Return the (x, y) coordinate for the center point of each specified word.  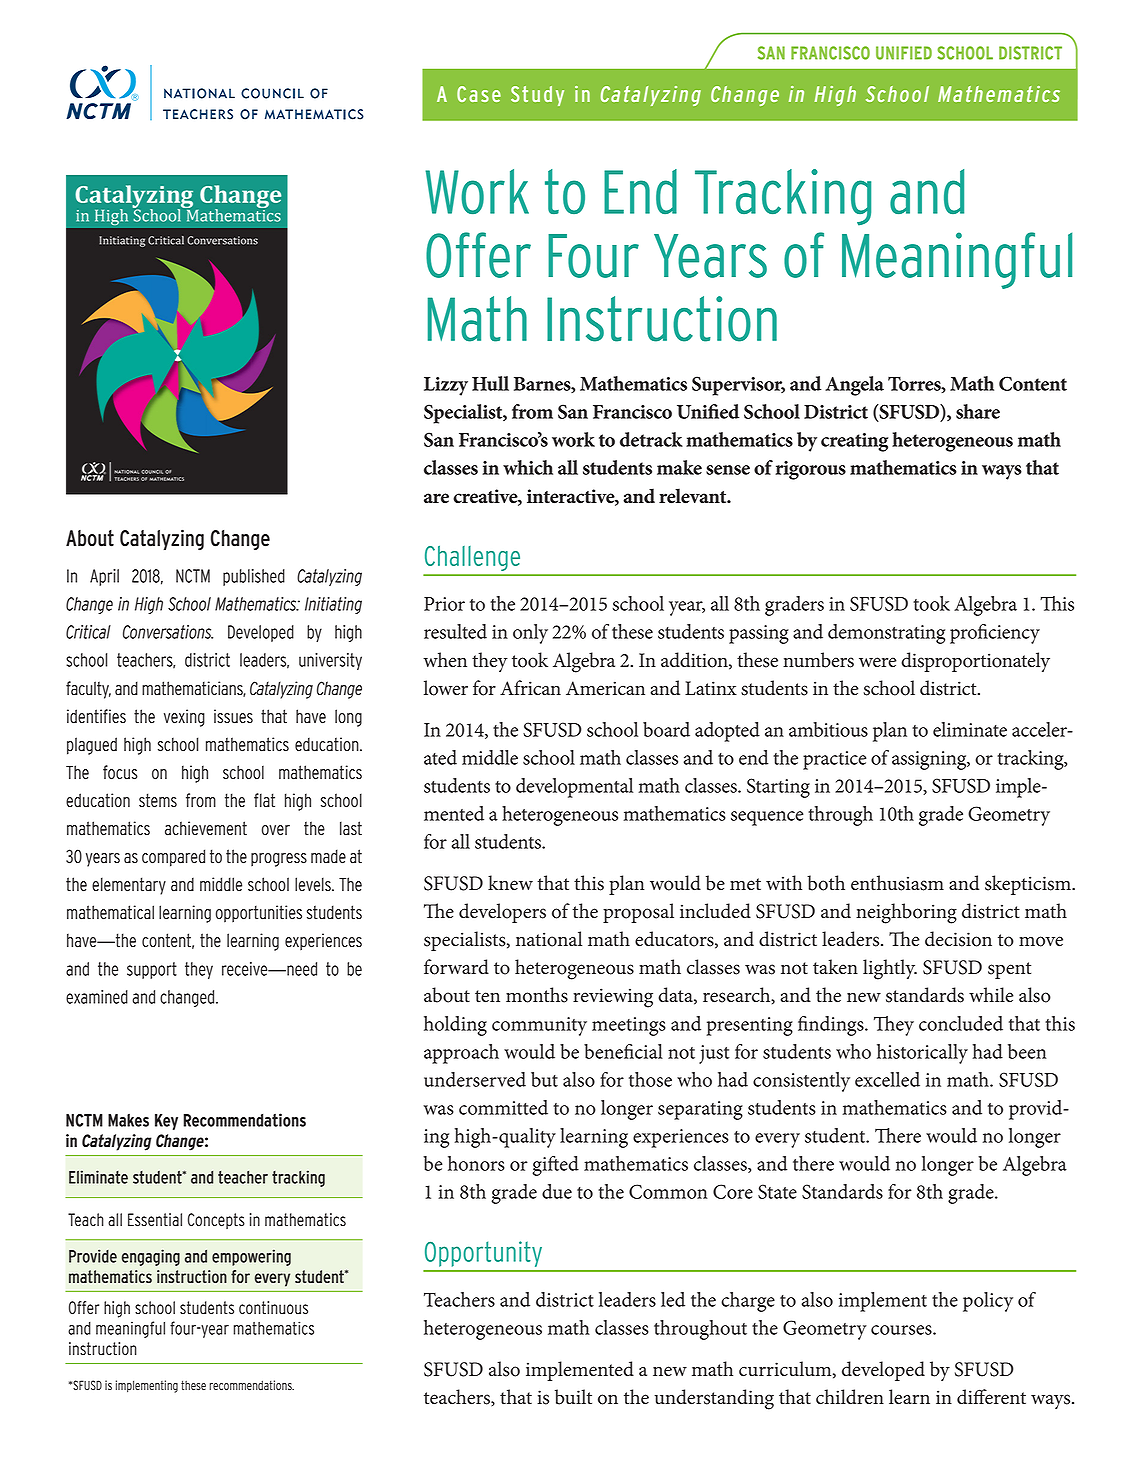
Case (479, 94)
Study (537, 96)
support (152, 970)
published (254, 577)
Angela (854, 386)
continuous (273, 1308)
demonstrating (886, 634)
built (573, 1397)
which (528, 467)
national (549, 939)
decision (958, 939)
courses (902, 1330)
